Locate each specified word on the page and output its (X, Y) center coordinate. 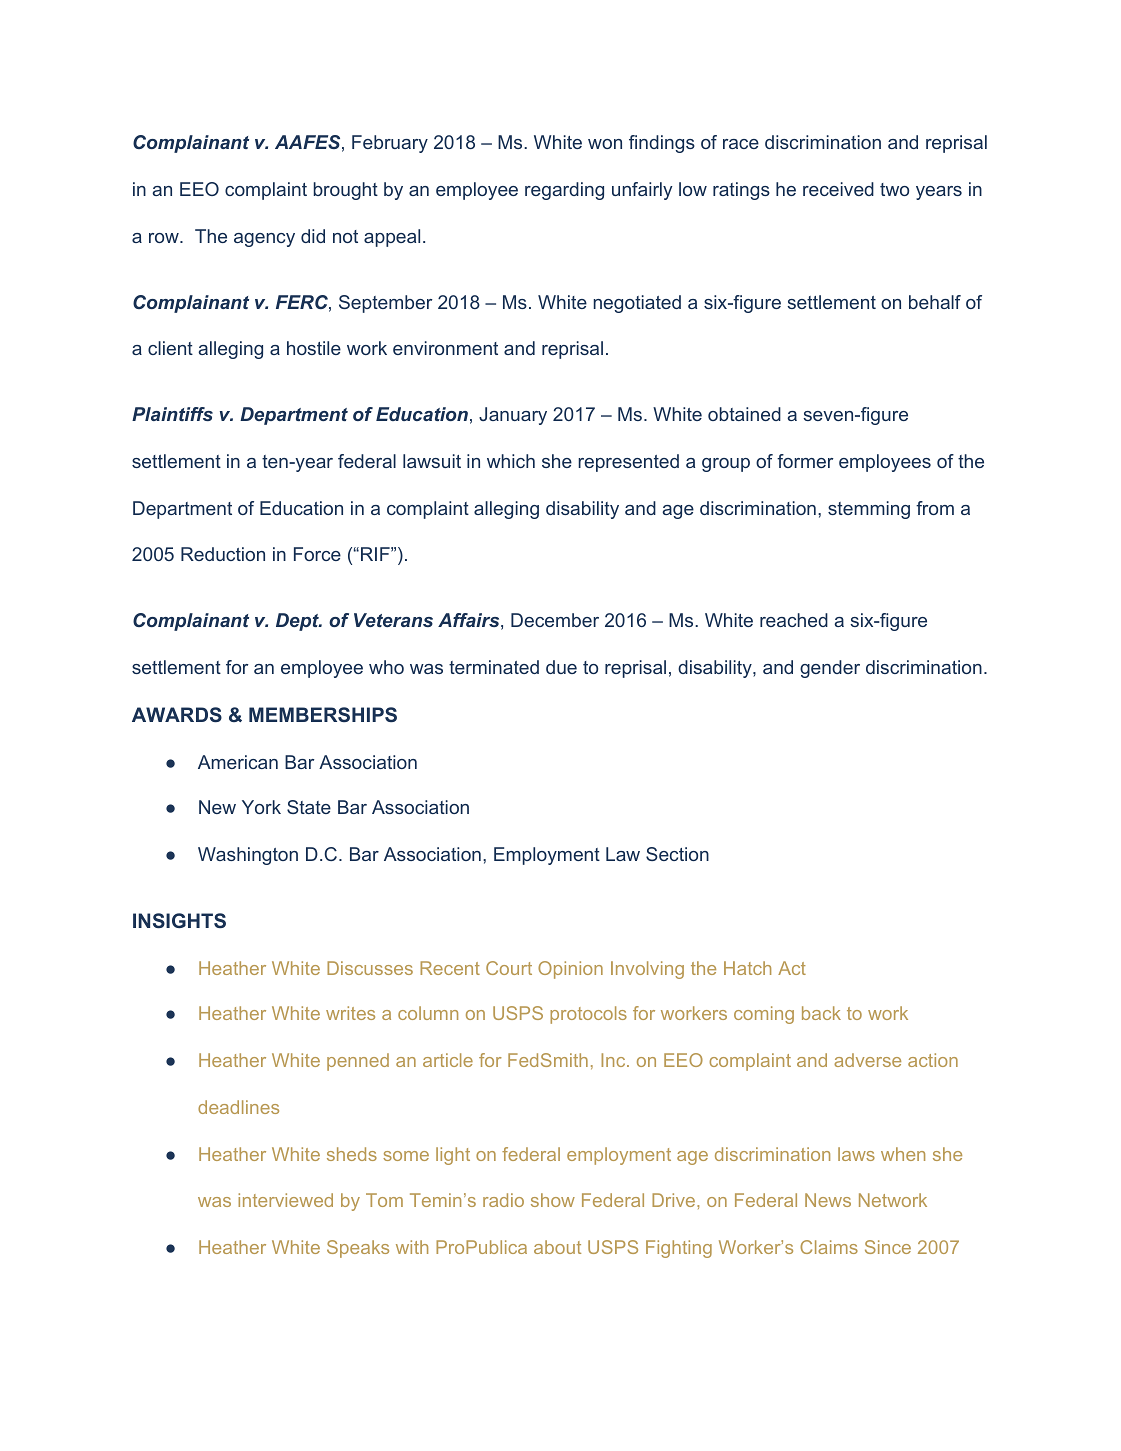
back (821, 1013)
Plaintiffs (172, 414)
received (838, 189)
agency (264, 240)
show (553, 1200)
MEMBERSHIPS (323, 714)
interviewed (285, 1200)
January (513, 416)
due (561, 667)
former (805, 461)
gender (830, 669)
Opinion (570, 970)
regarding (564, 191)
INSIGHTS (179, 920)
